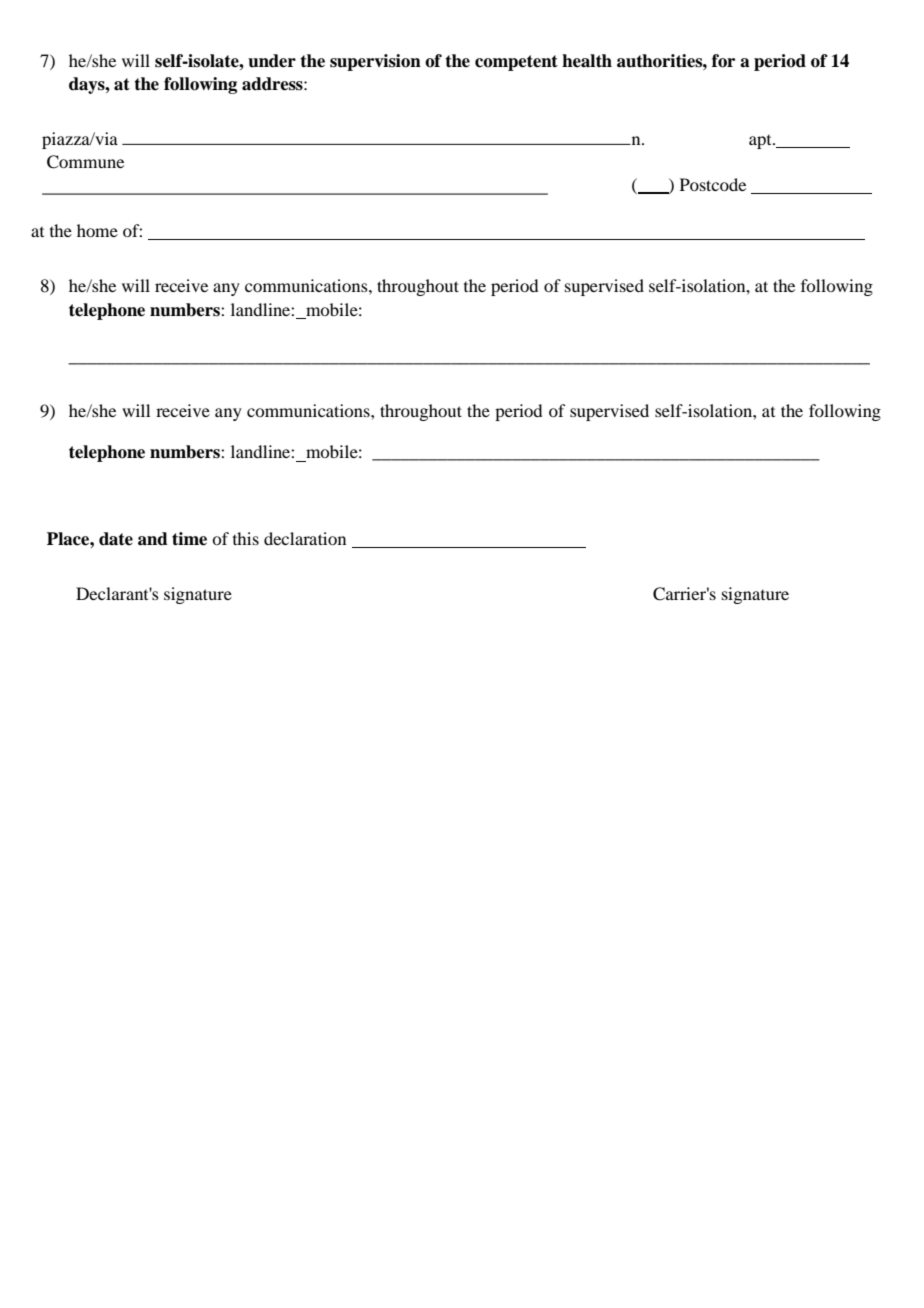 The height and width of the screenshot is (1308, 924). I want to click on Commune, so click(85, 162).
